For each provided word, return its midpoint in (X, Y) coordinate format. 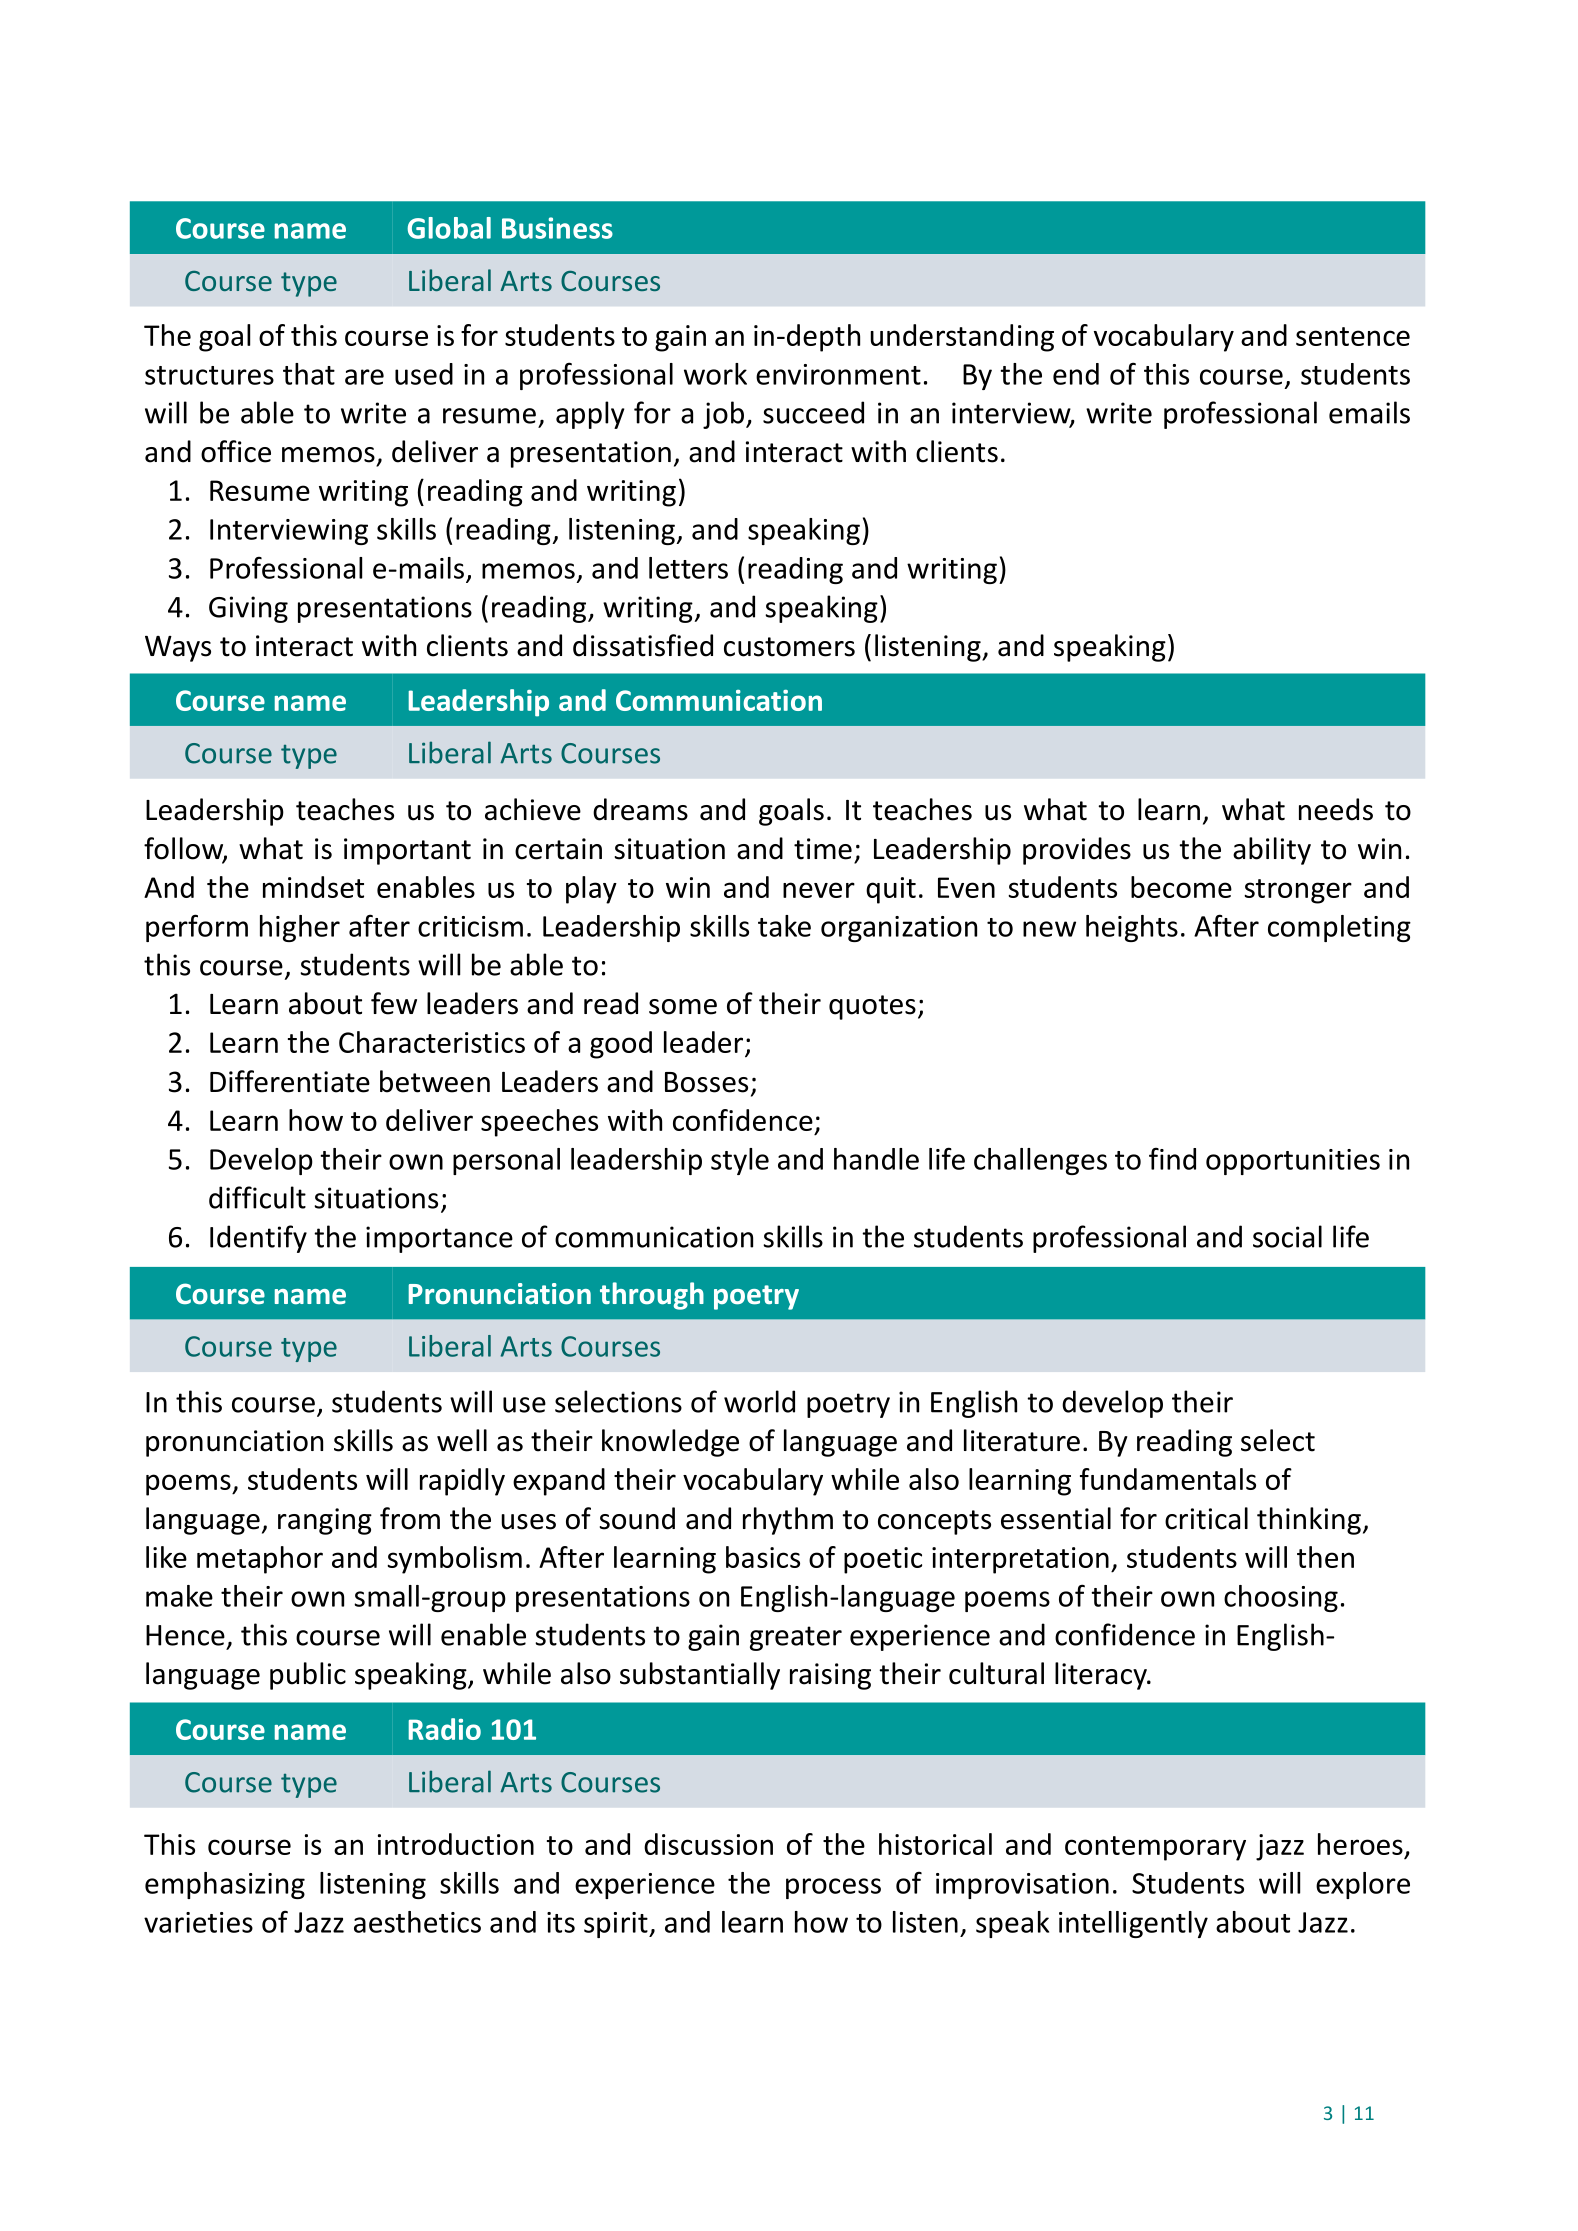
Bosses (706, 1082)
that (309, 374)
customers (789, 647)
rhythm (788, 1521)
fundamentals (1168, 1479)
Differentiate (290, 1081)
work (715, 374)
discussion (708, 1844)
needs (1336, 809)
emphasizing (225, 1885)
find (1172, 1158)
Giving (248, 609)
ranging (325, 1521)
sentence (1353, 336)
